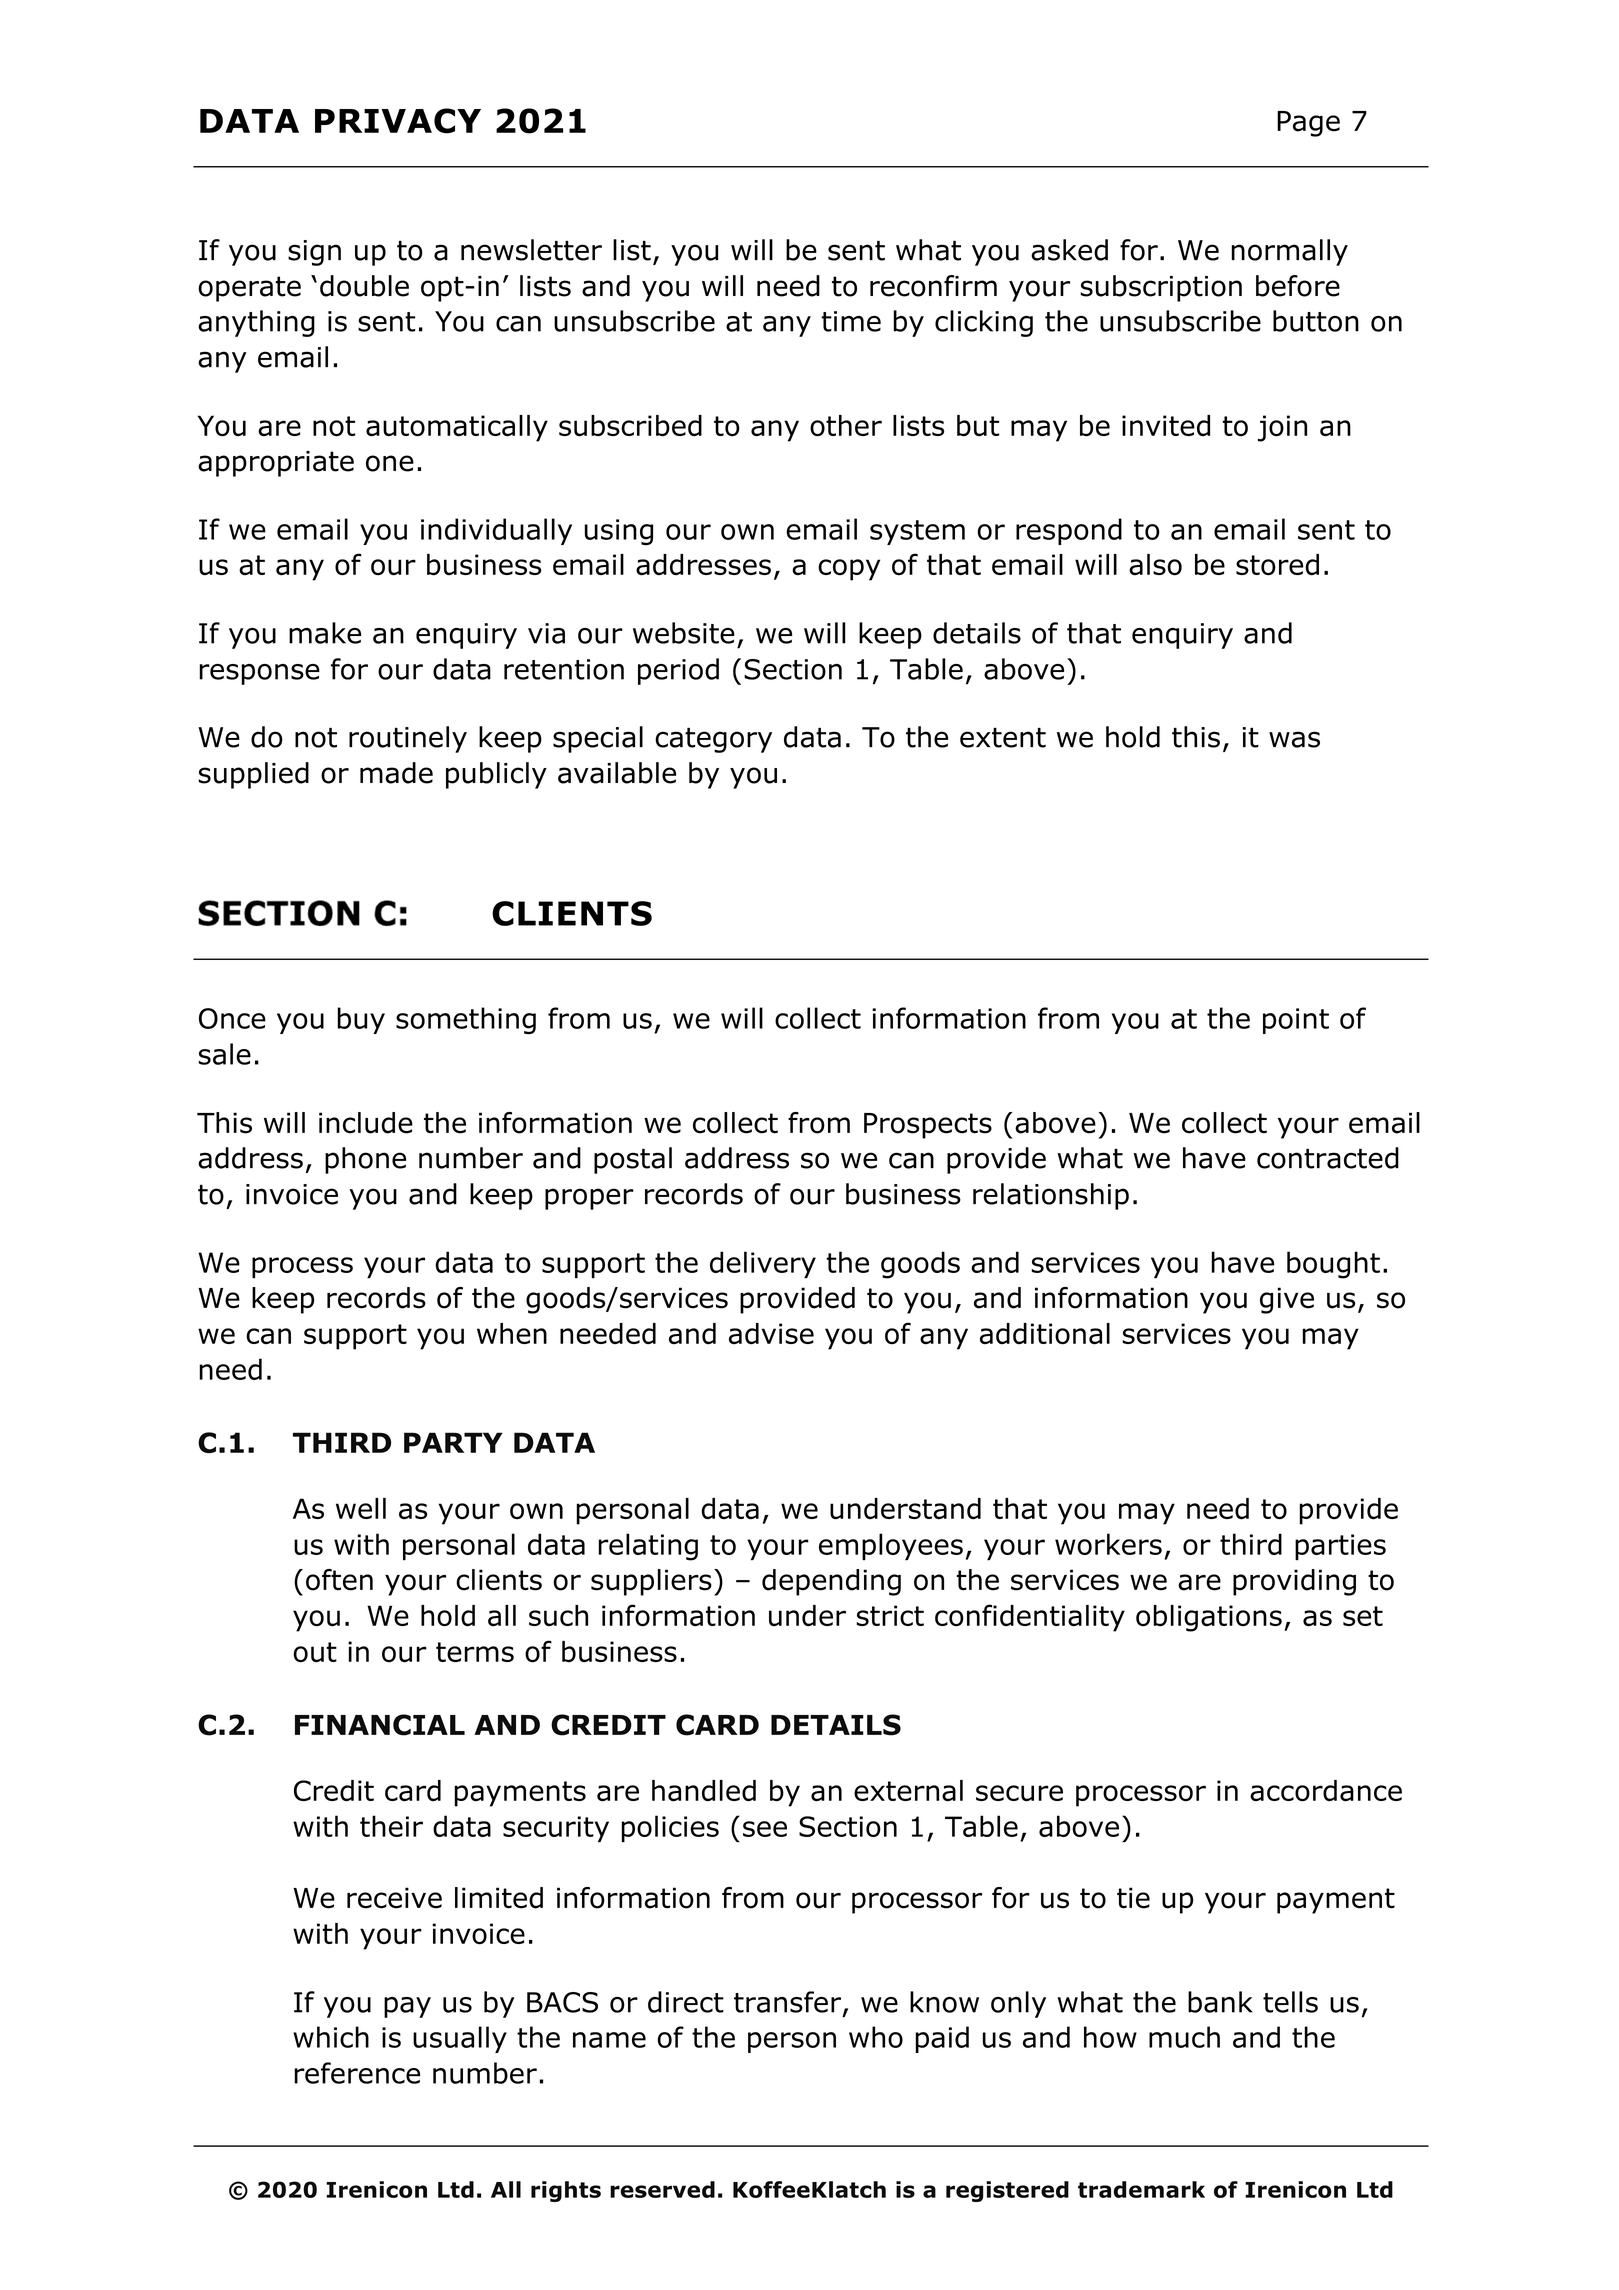 Image resolution: width=1619 pixels, height=2290 pixels. Describe the element at coordinates (339, 1580) in the page. I see `often` at that location.
